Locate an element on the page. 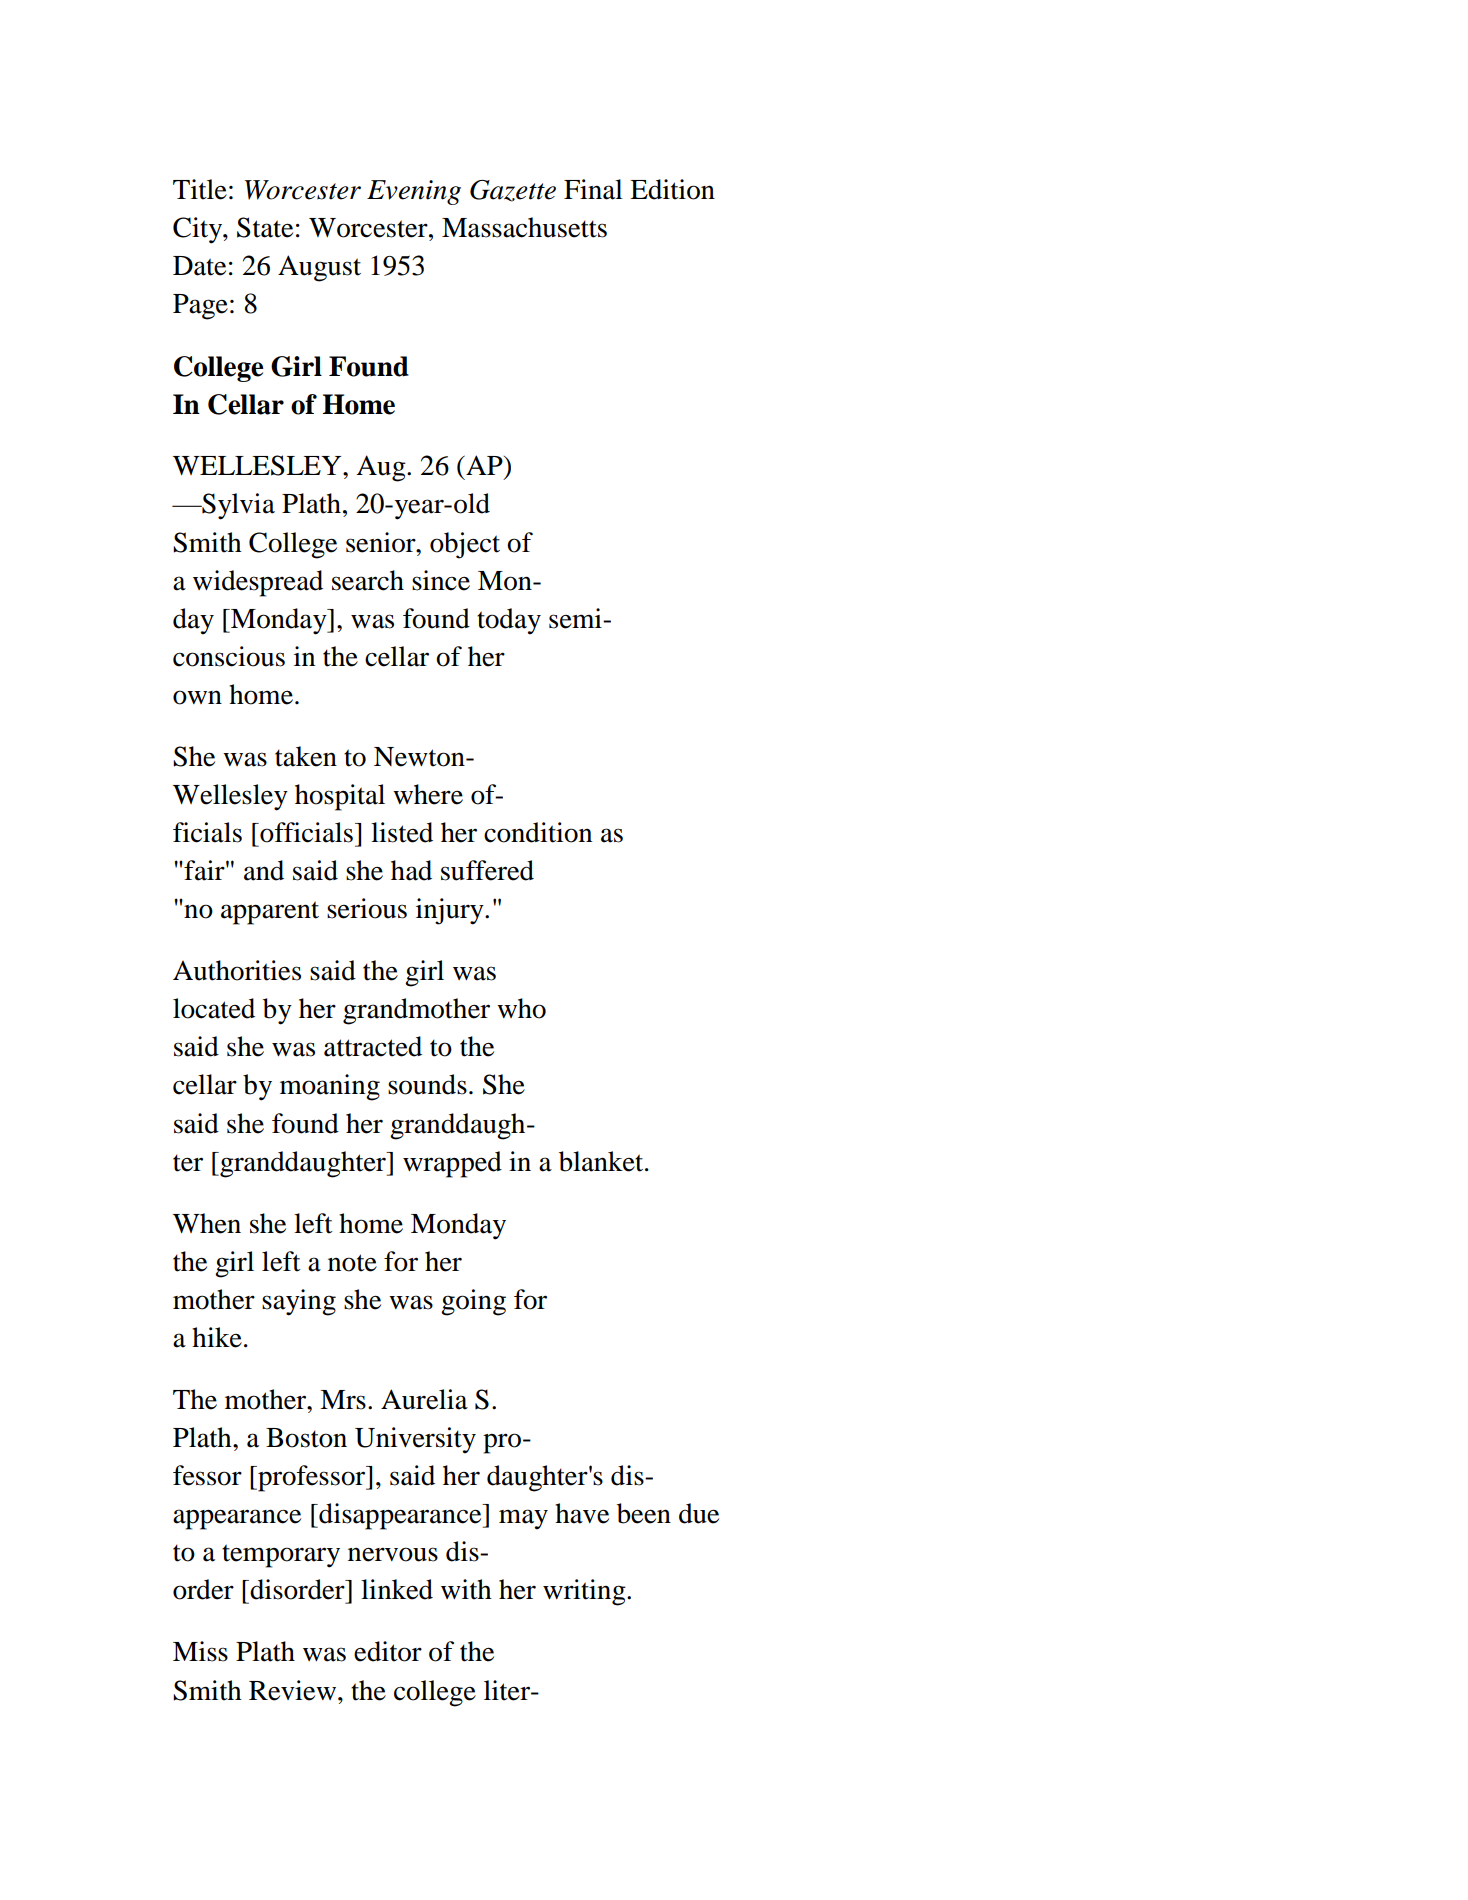 This document has height=1900, width=1468. Evening is located at coordinates (414, 192).
